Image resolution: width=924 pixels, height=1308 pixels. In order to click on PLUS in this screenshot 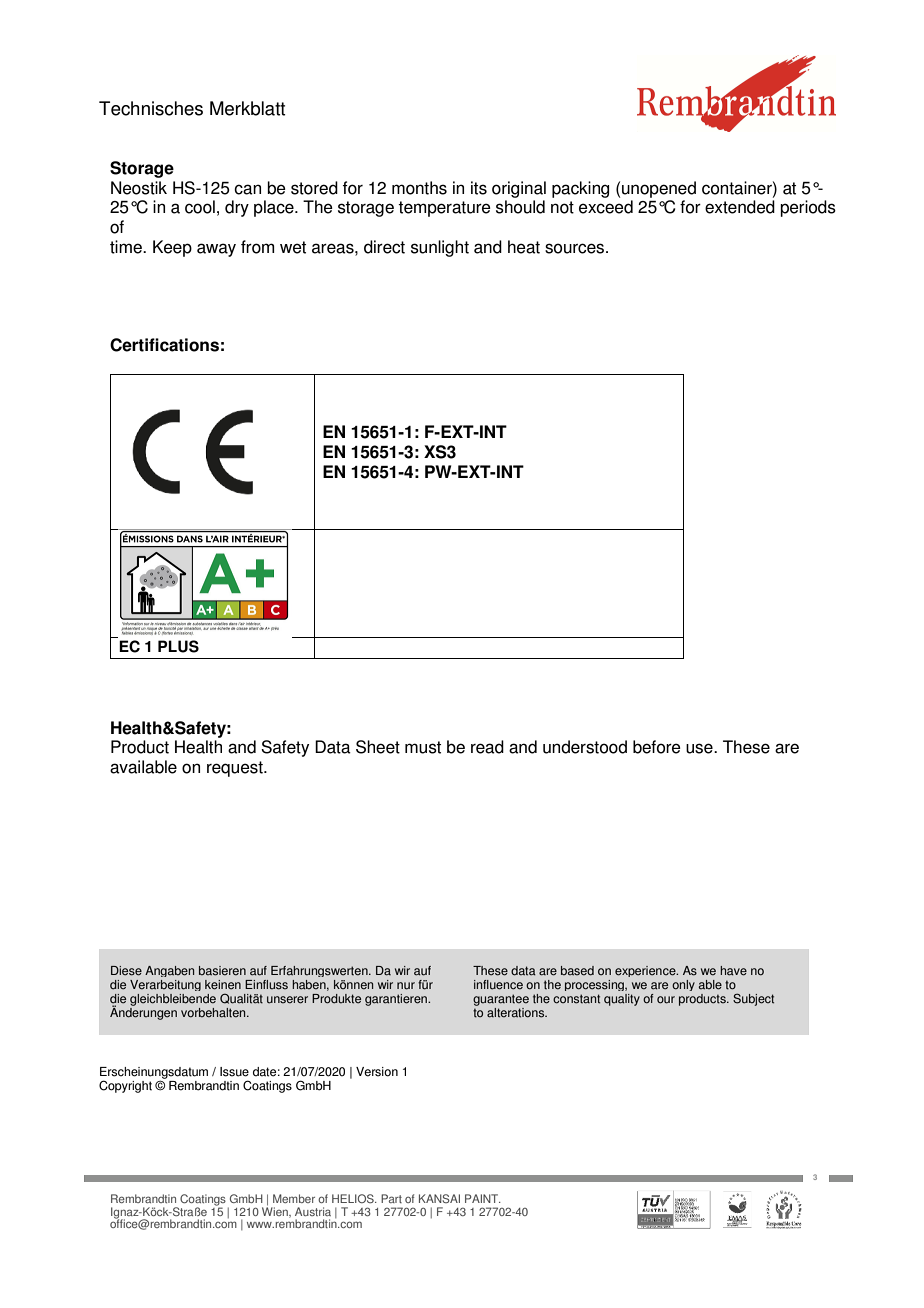, I will do `click(178, 646)`.
